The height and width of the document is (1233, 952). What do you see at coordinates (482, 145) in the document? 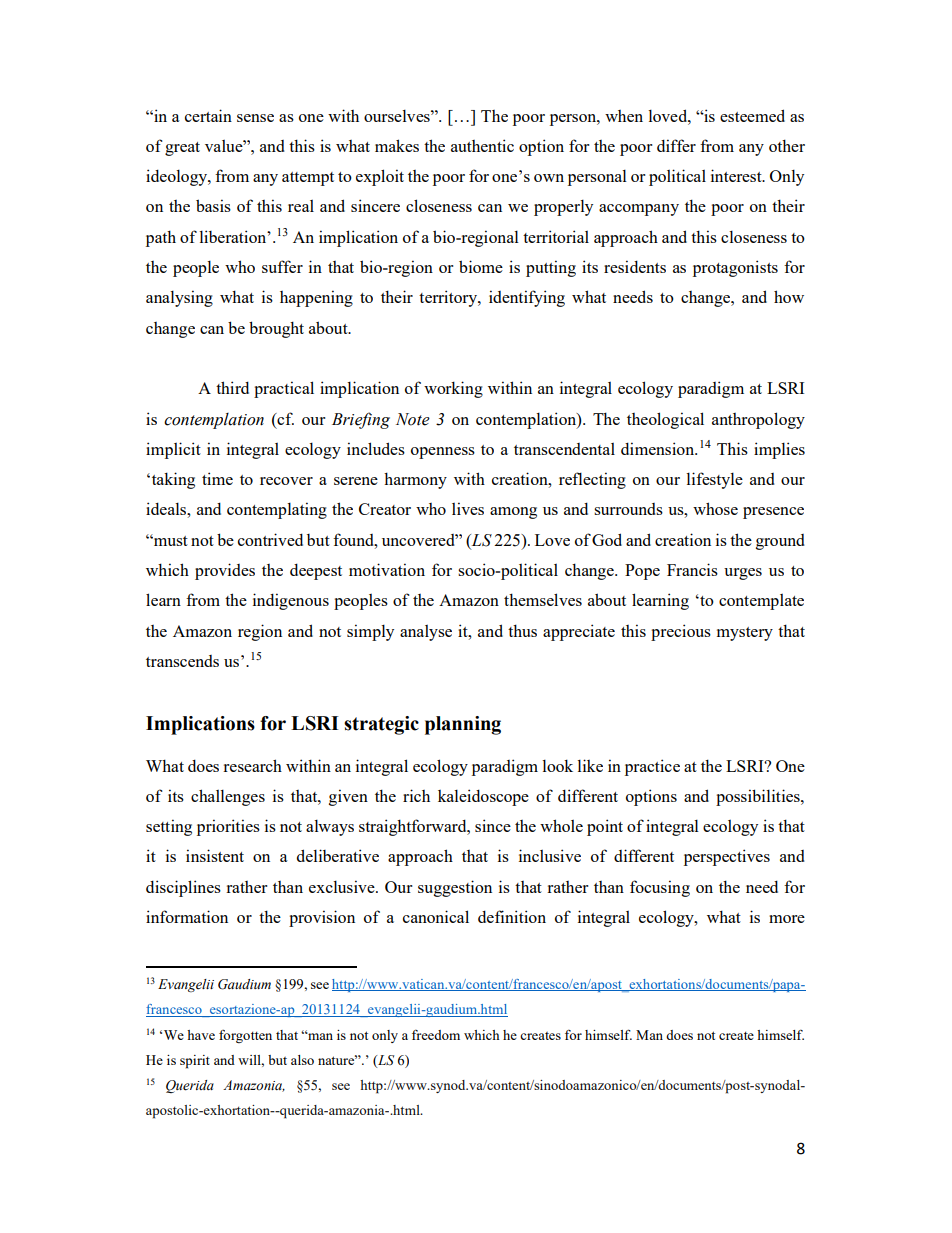
I see `authentic` at bounding box center [482, 145].
